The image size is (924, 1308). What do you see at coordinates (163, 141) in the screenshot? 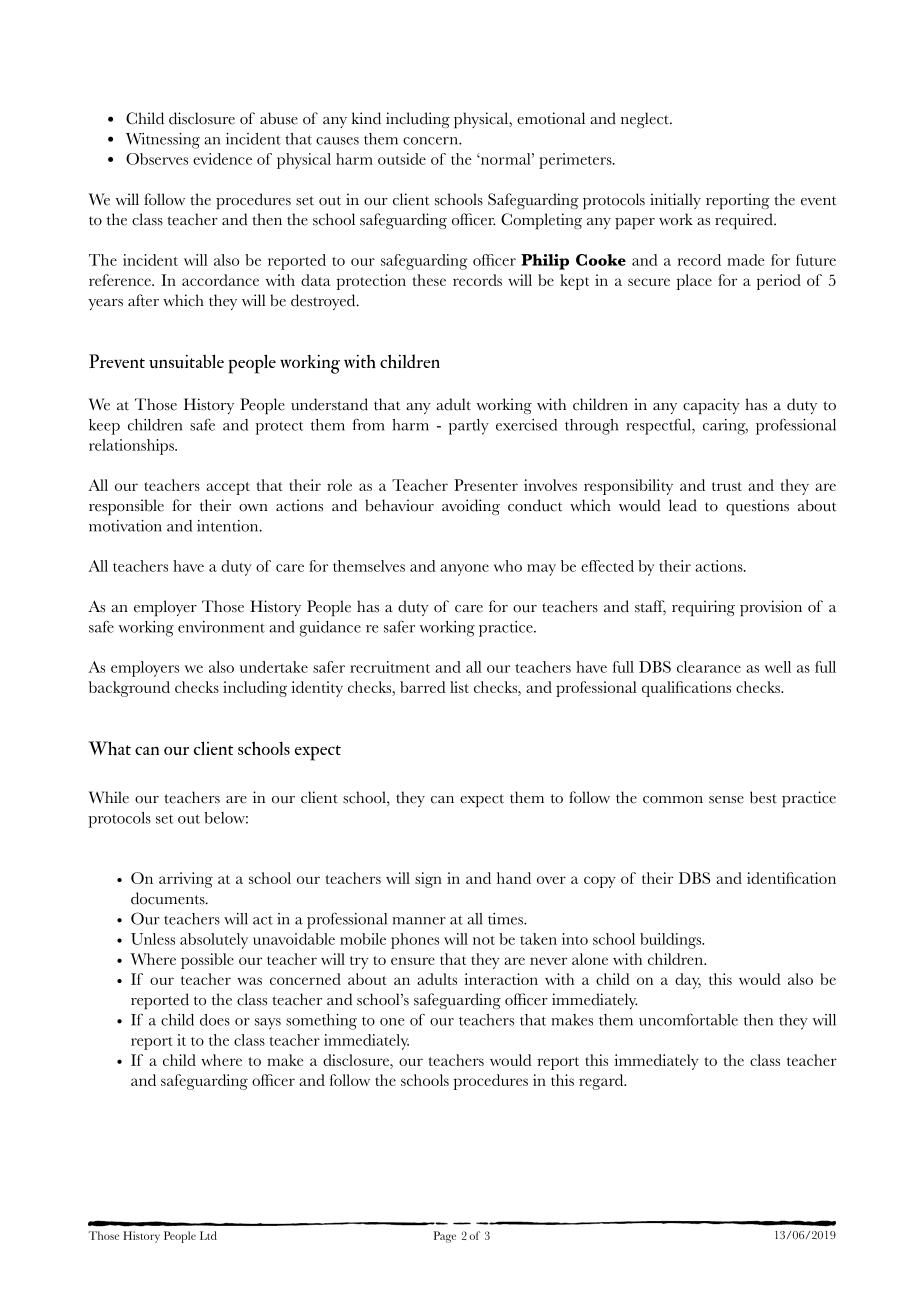
I see `Witnessing` at bounding box center [163, 141].
